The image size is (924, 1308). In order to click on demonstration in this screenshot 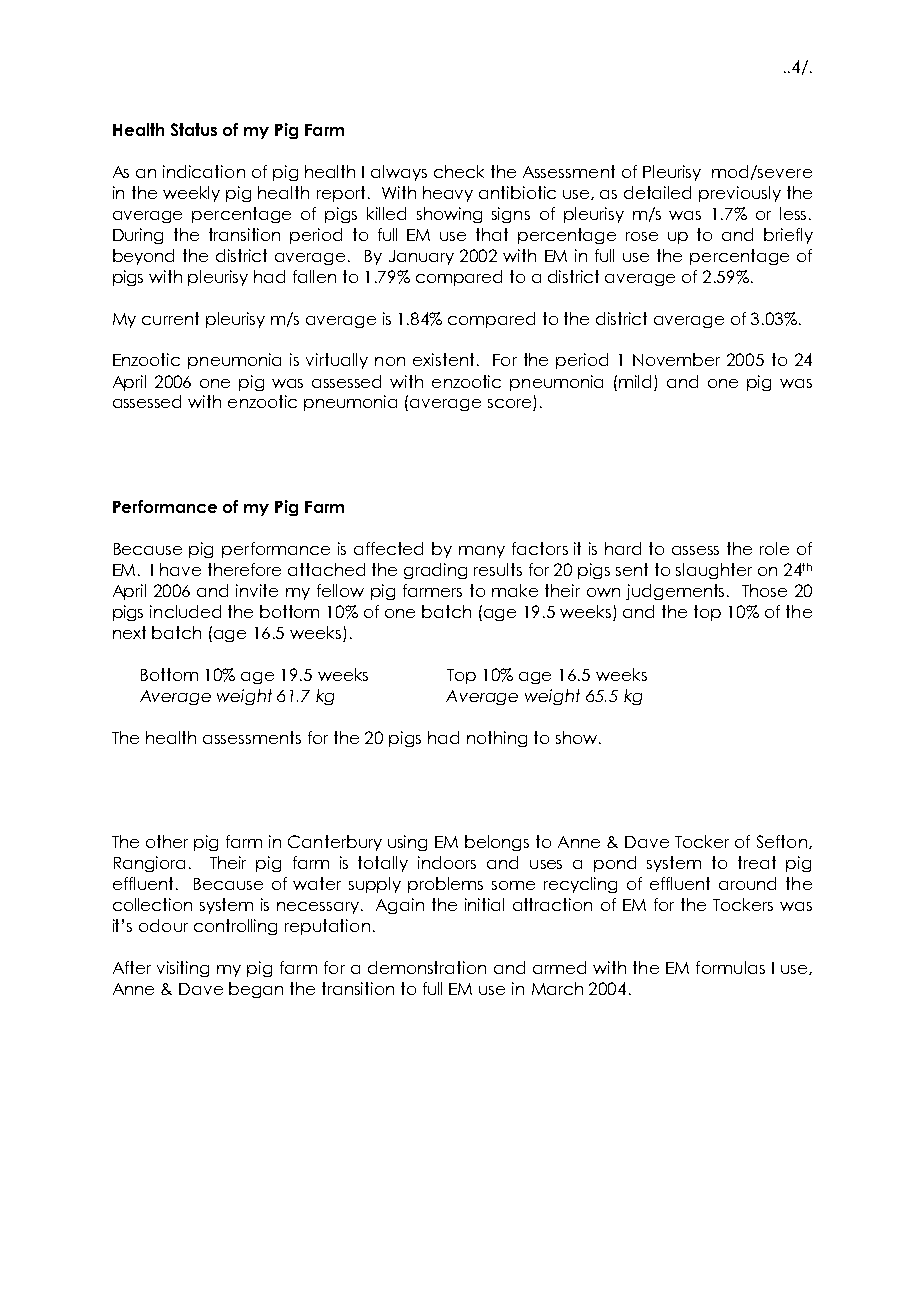, I will do `click(427, 967)`.
